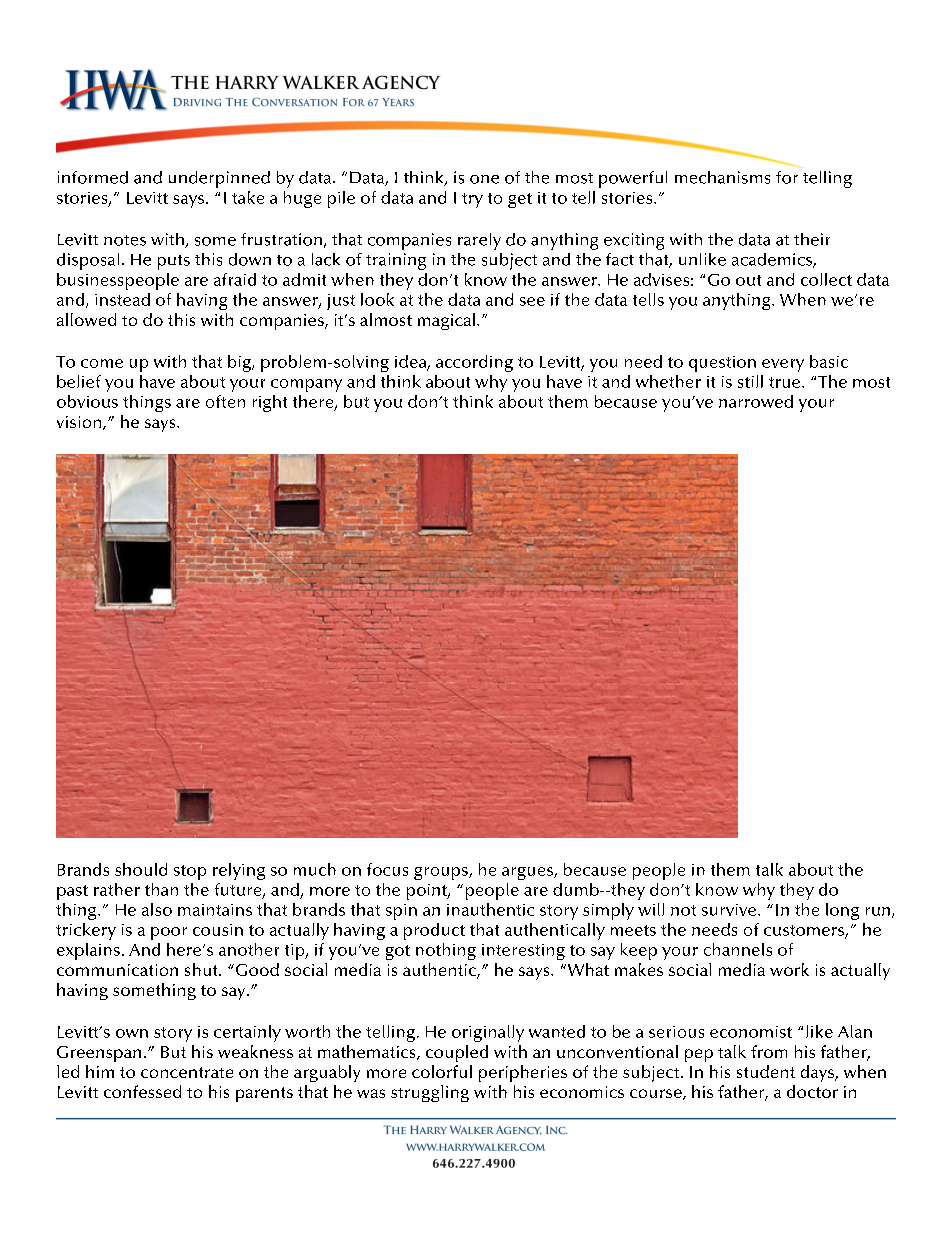 Image resolution: width=952 pixels, height=1233 pixels. I want to click on mechanisms, so click(722, 177).
